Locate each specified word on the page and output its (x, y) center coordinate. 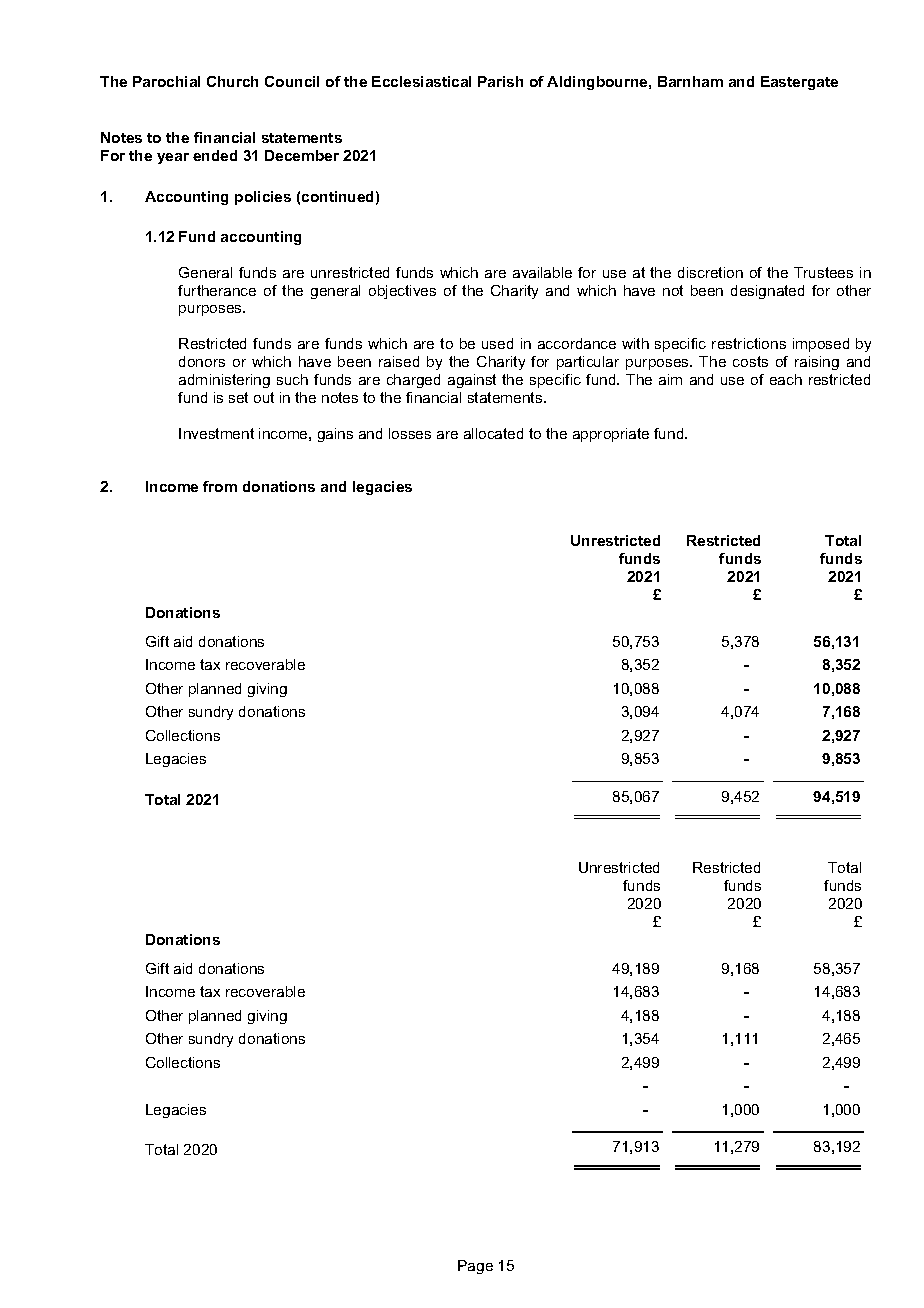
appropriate (611, 435)
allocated (493, 433)
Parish (500, 81)
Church (232, 81)
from (220, 486)
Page (475, 1267)
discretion (710, 272)
